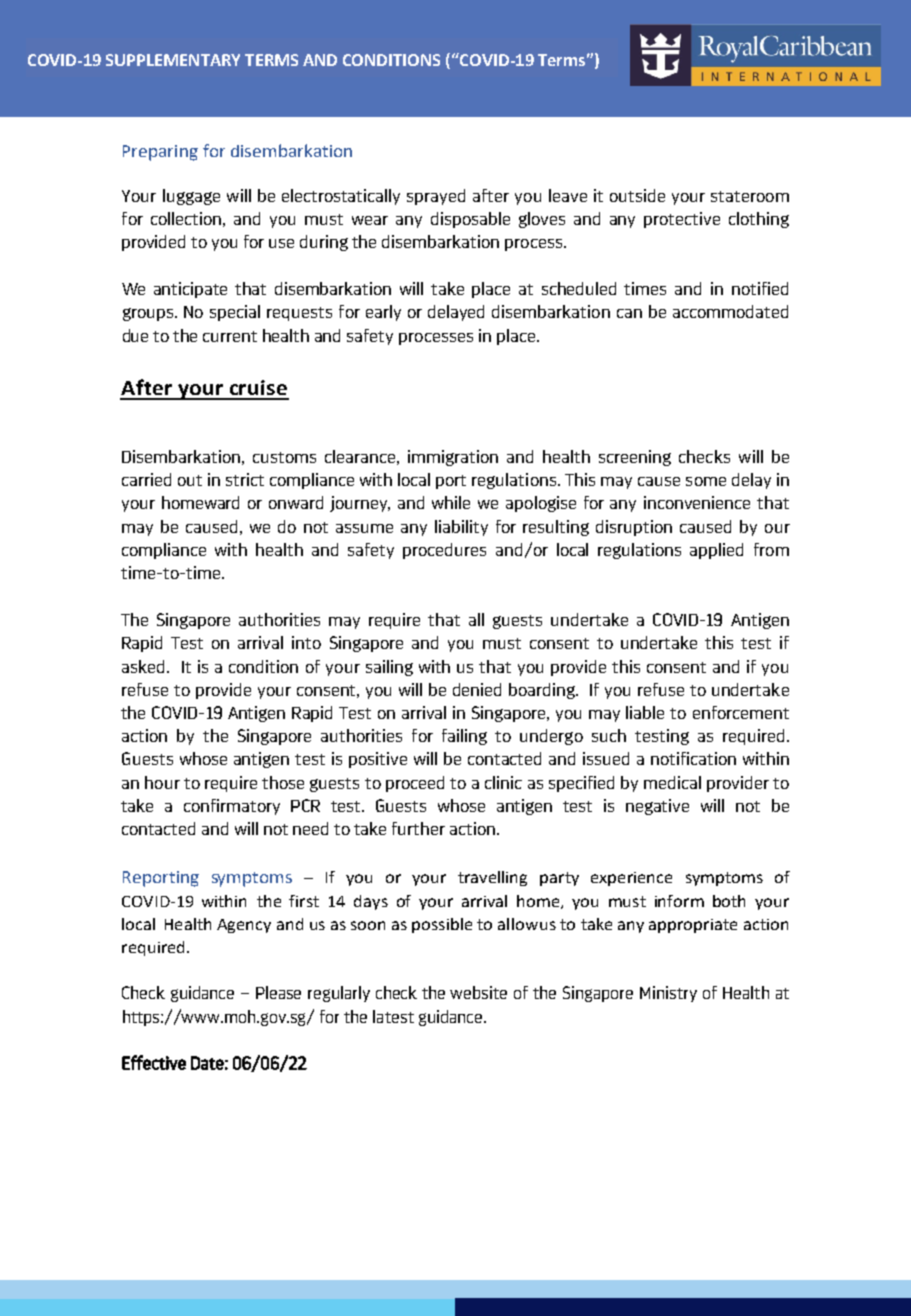 Image resolution: width=911 pixels, height=1316 pixels. I want to click on SUPPLEMENTARY, so click(173, 60).
